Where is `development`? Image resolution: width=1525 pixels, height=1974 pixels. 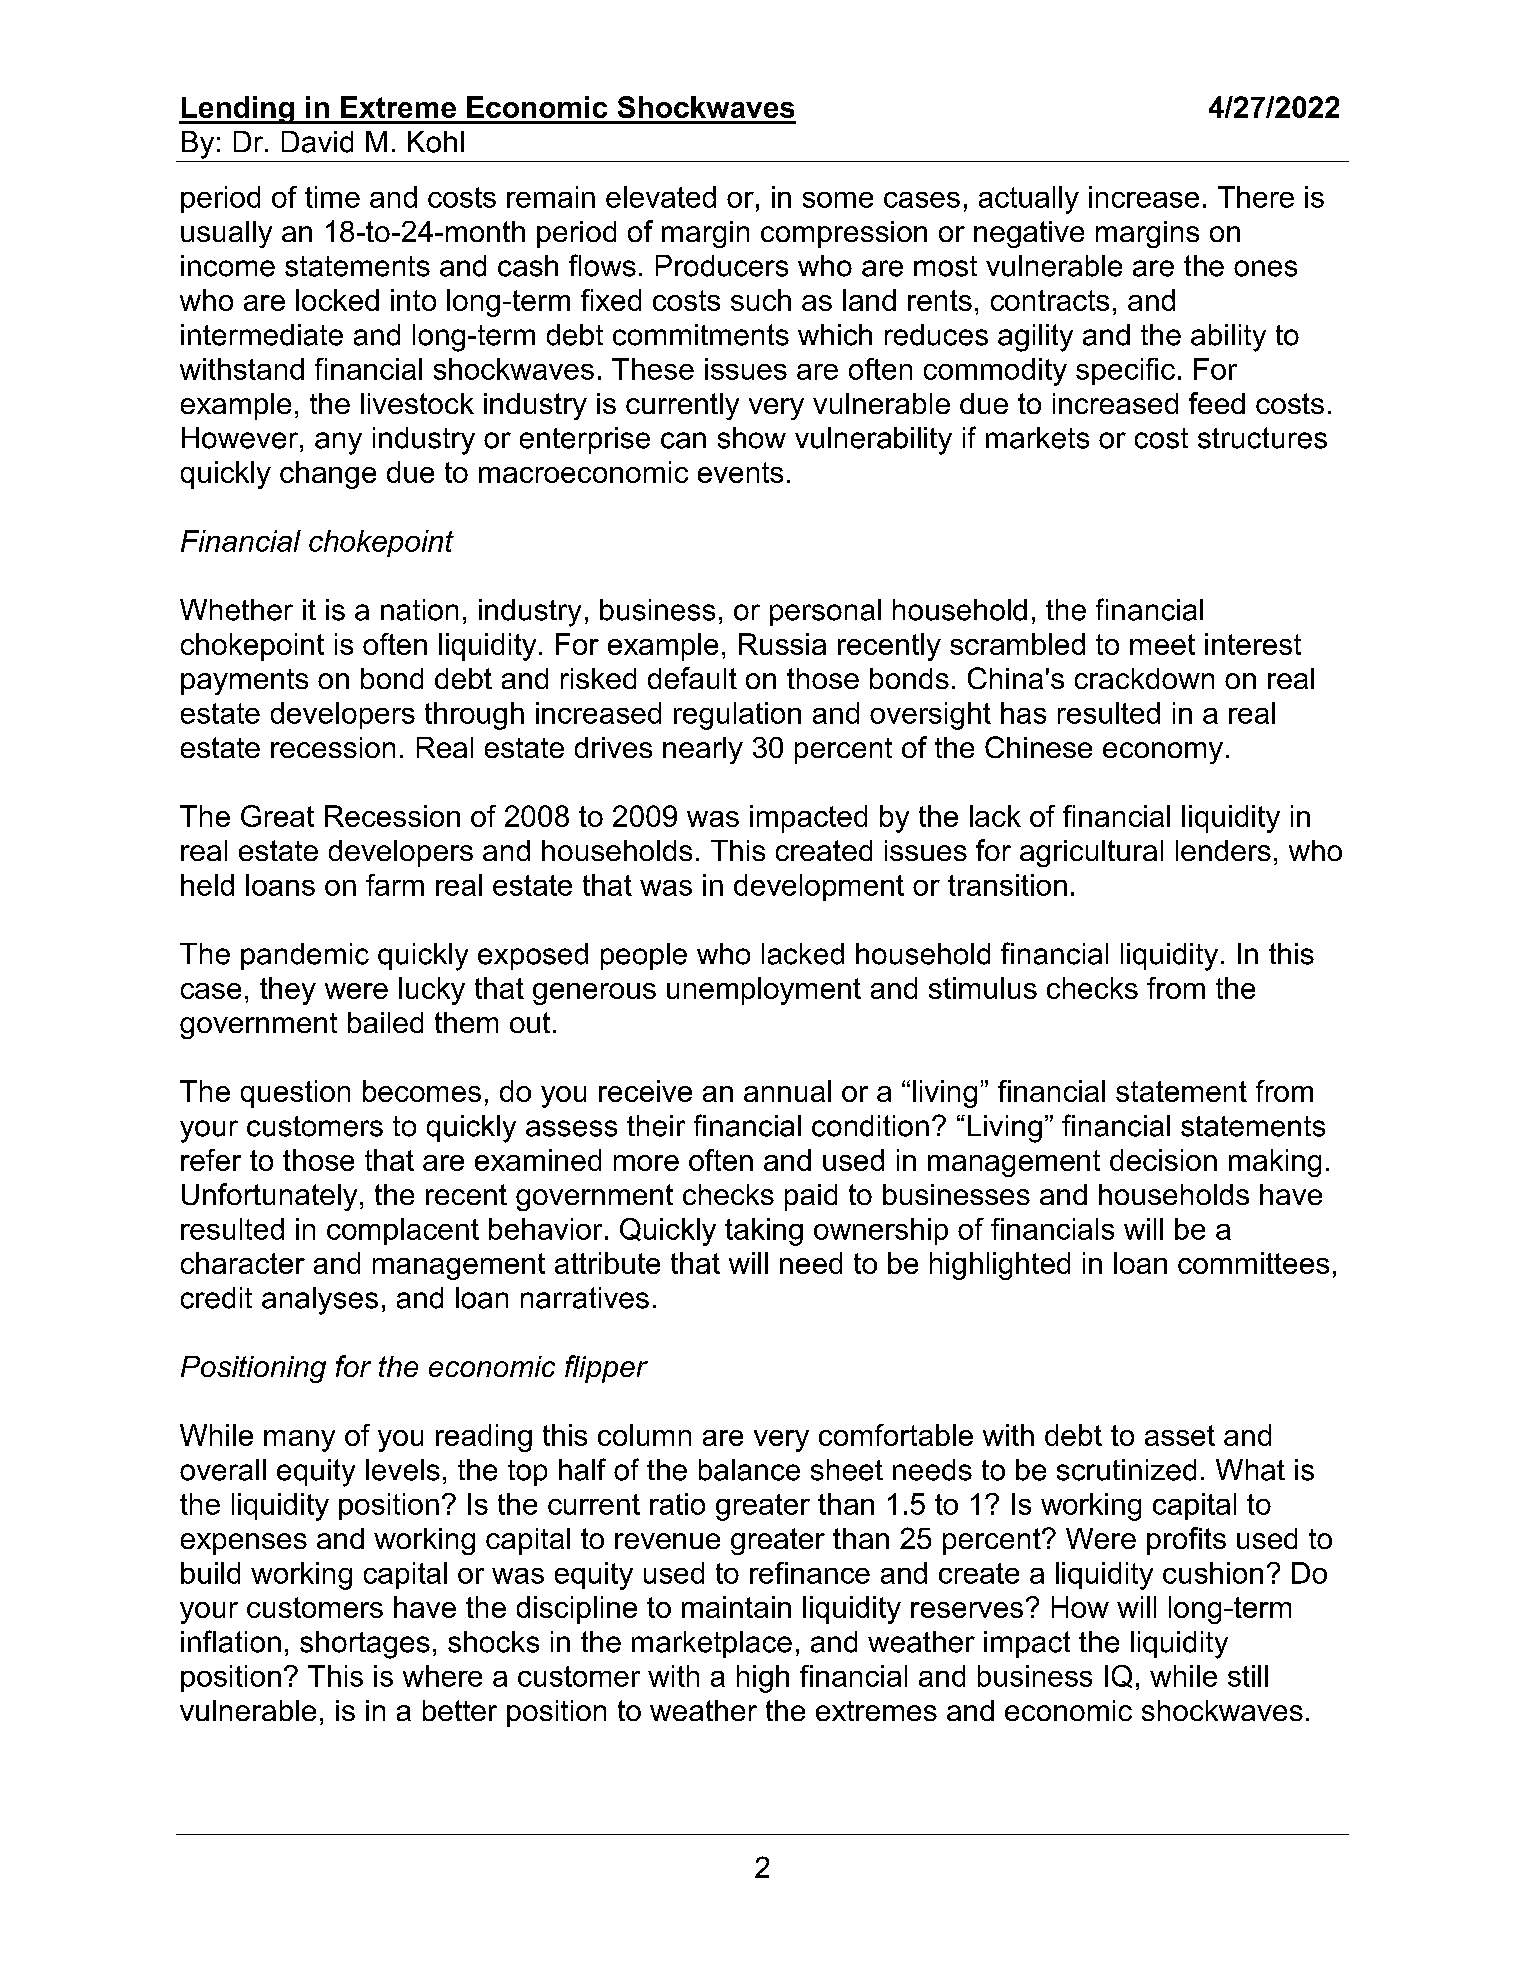 development is located at coordinates (819, 887).
